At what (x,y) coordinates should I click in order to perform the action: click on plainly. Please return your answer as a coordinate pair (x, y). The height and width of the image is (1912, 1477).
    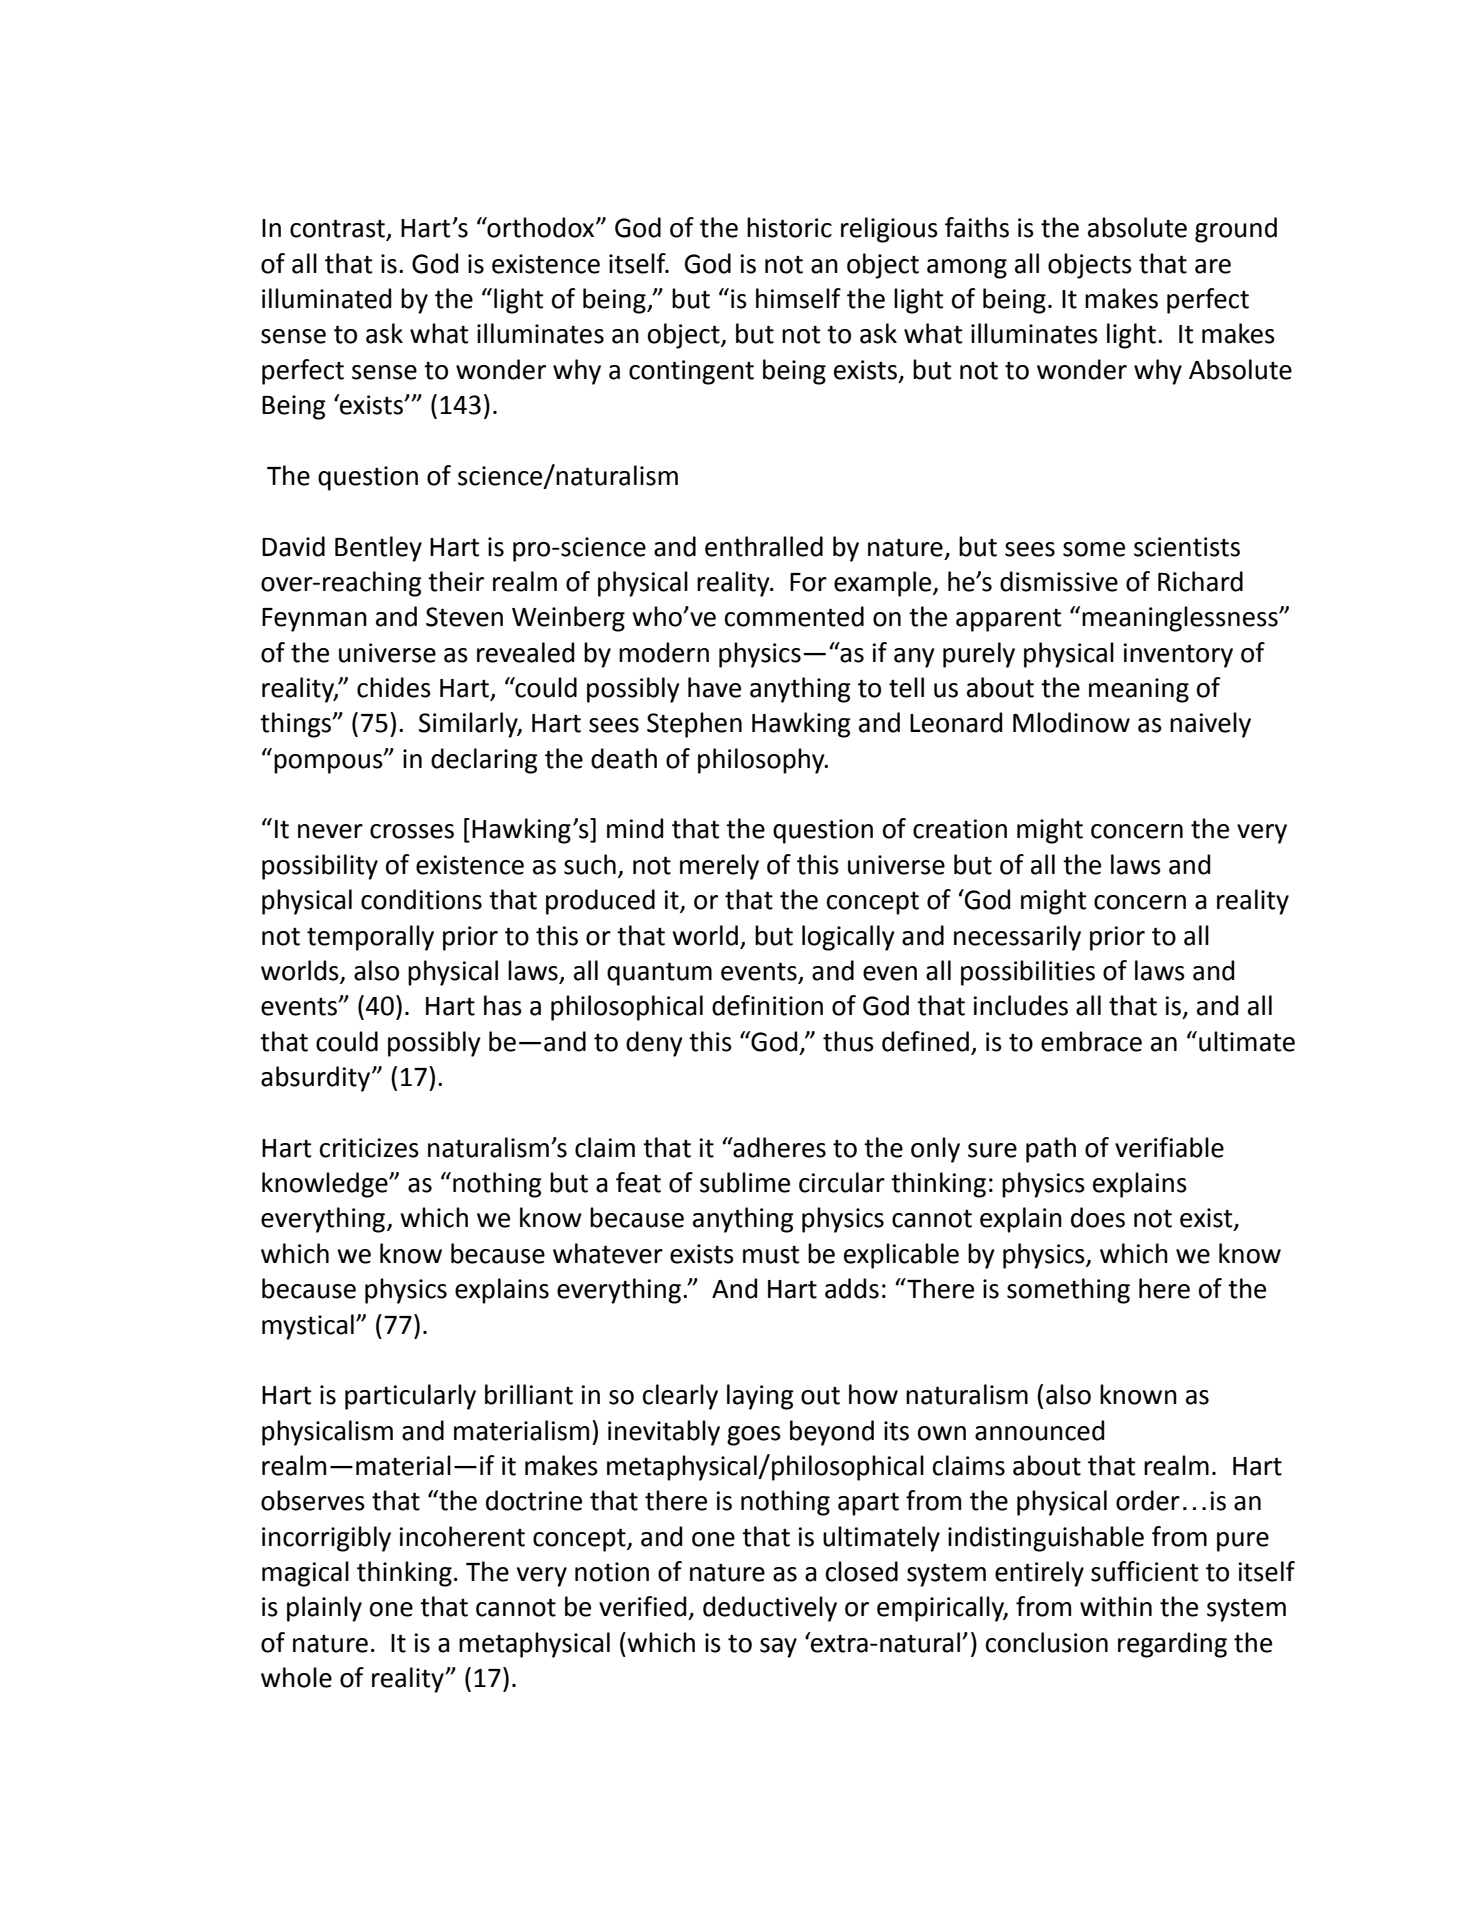
    Looking at the image, I should click on (324, 1609).
